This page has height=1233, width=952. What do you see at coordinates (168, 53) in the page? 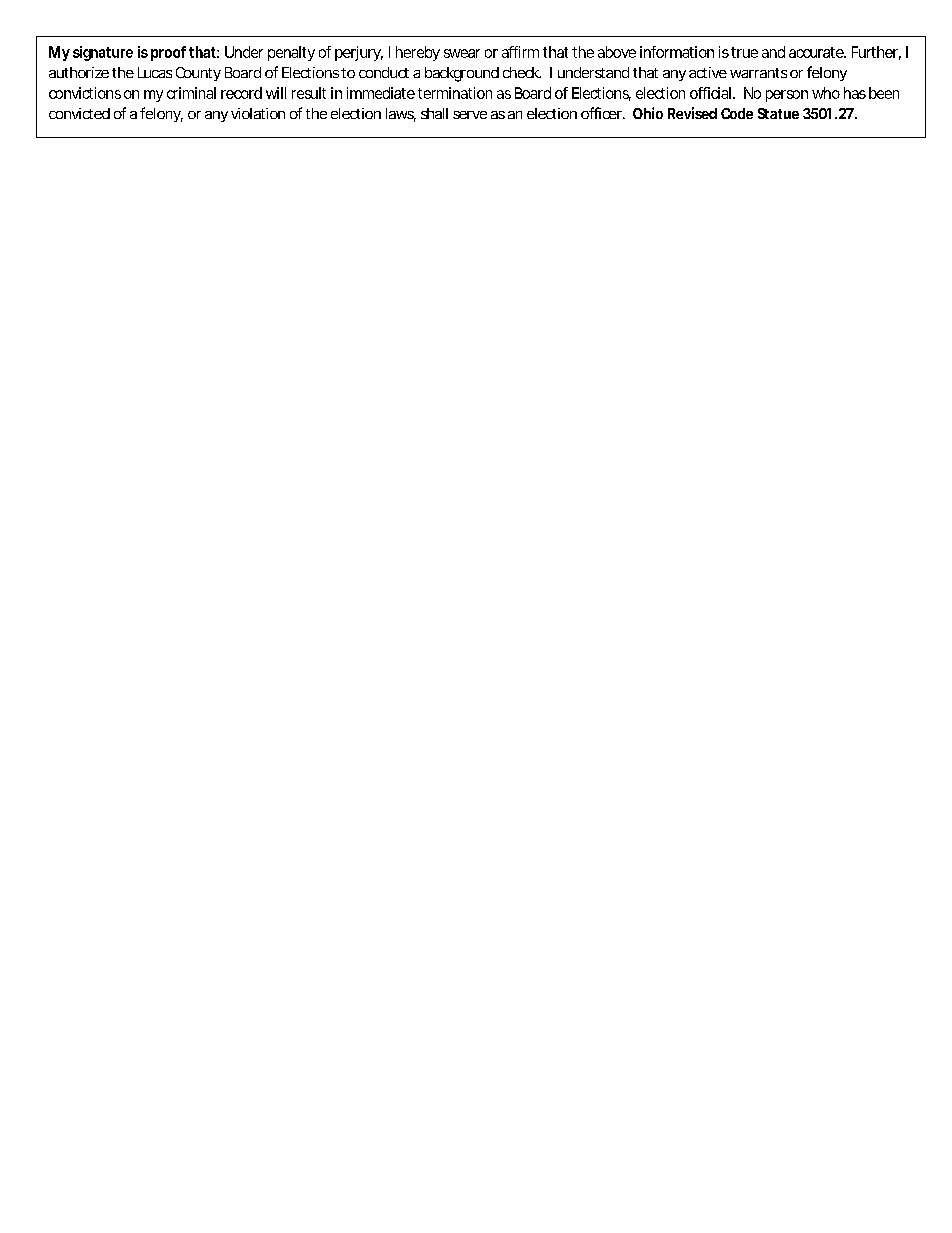
I see `proof` at bounding box center [168, 53].
